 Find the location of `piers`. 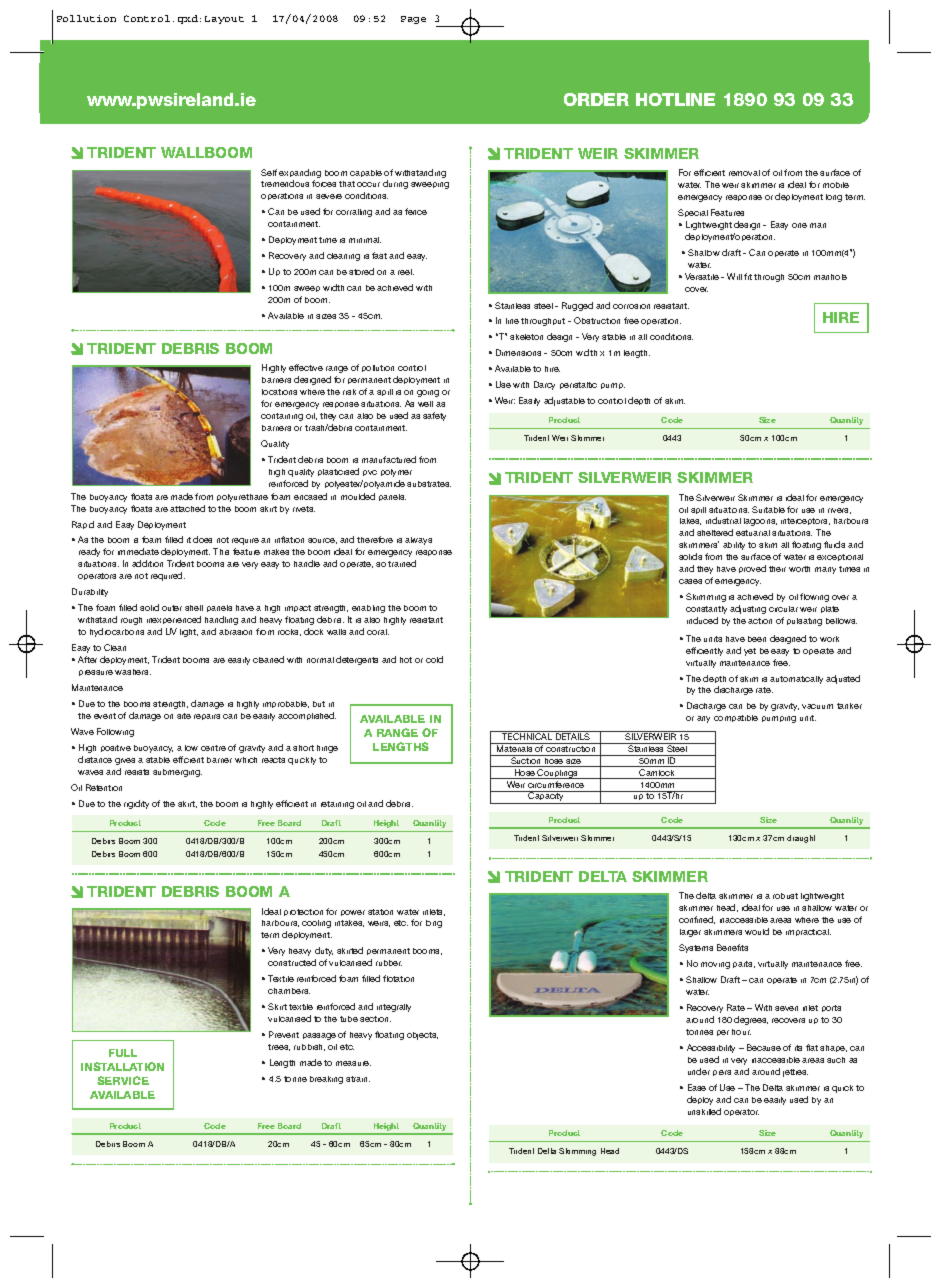

piers is located at coordinates (722, 1073).
